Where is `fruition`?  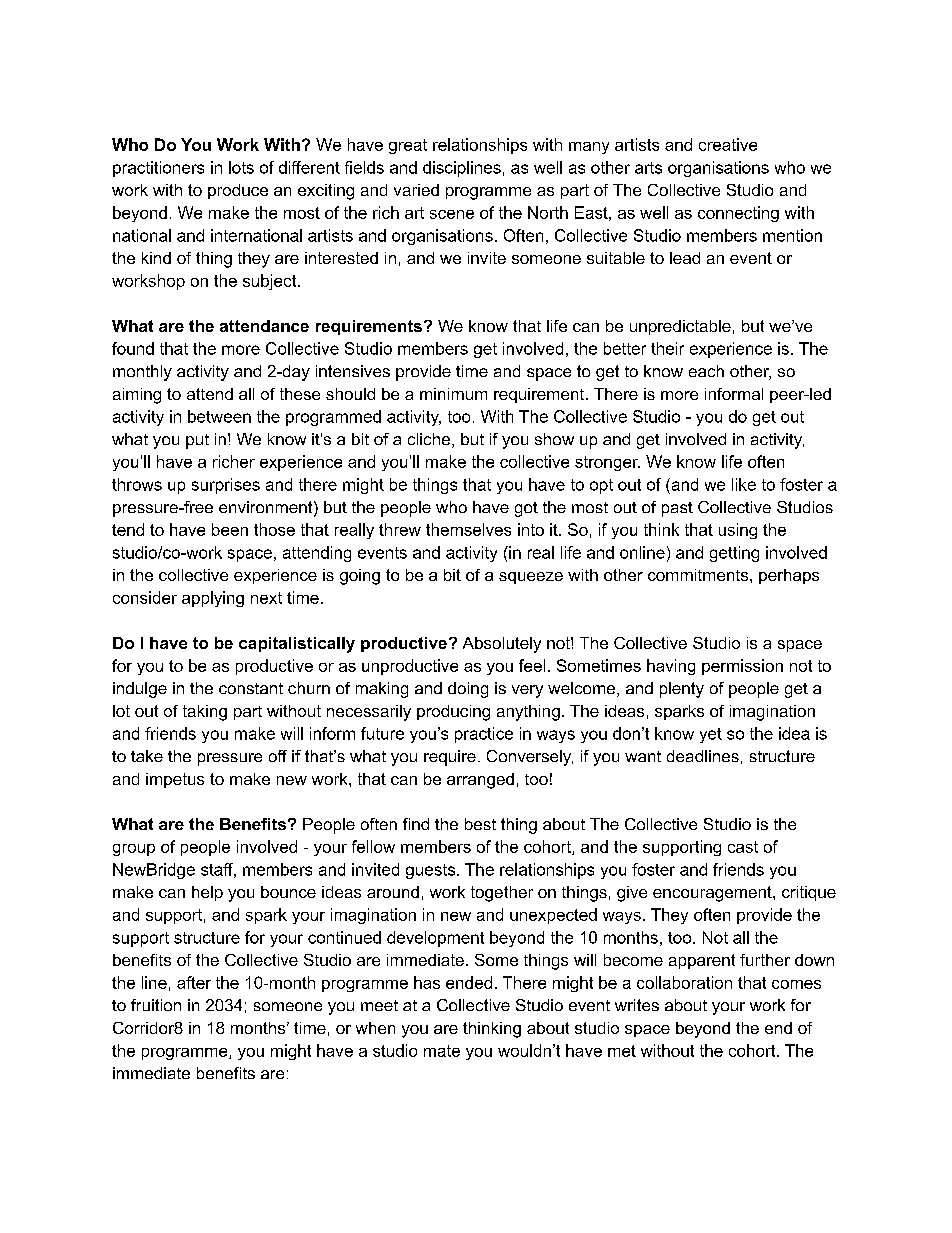 fruition is located at coordinates (156, 1005).
